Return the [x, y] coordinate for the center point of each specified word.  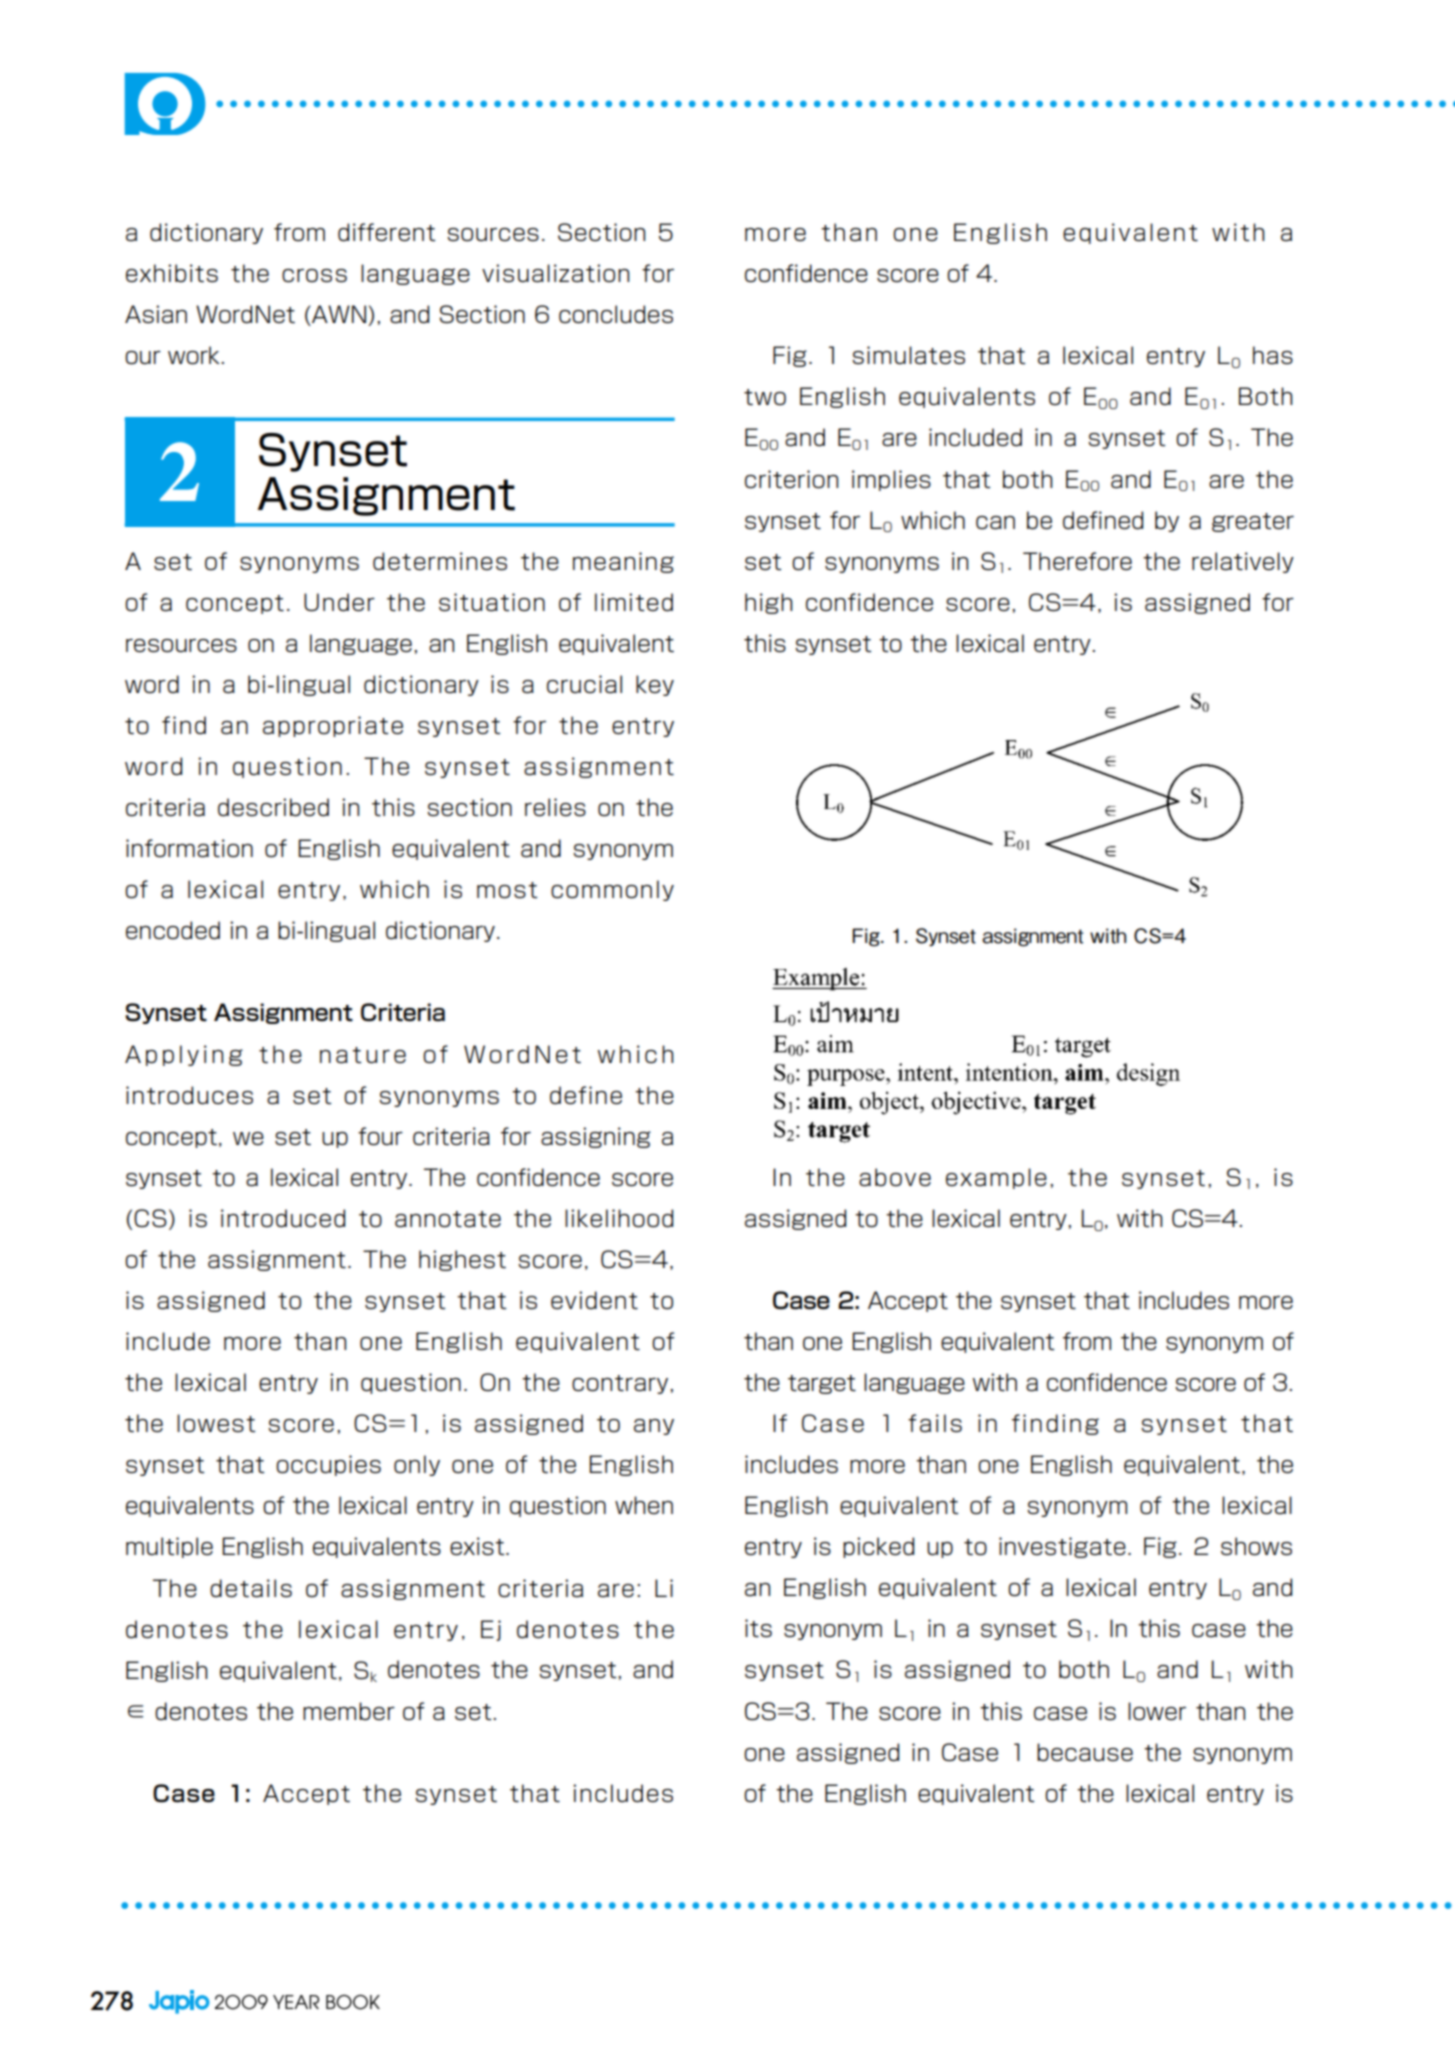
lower [1157, 1711]
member [349, 1711]
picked [878, 1547]
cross [314, 275]
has [1273, 355]
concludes [616, 314]
